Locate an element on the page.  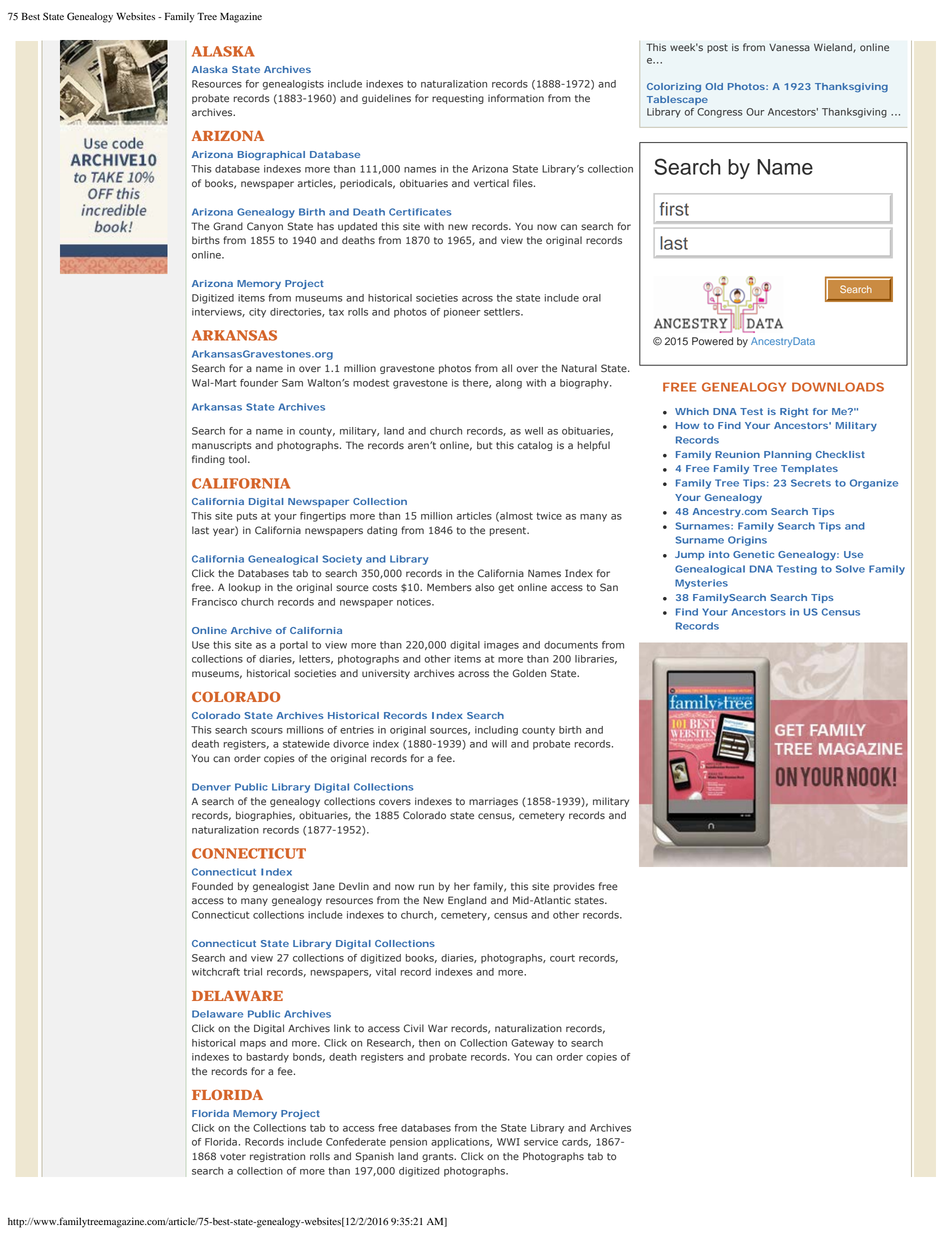
scours is located at coordinates (267, 731).
